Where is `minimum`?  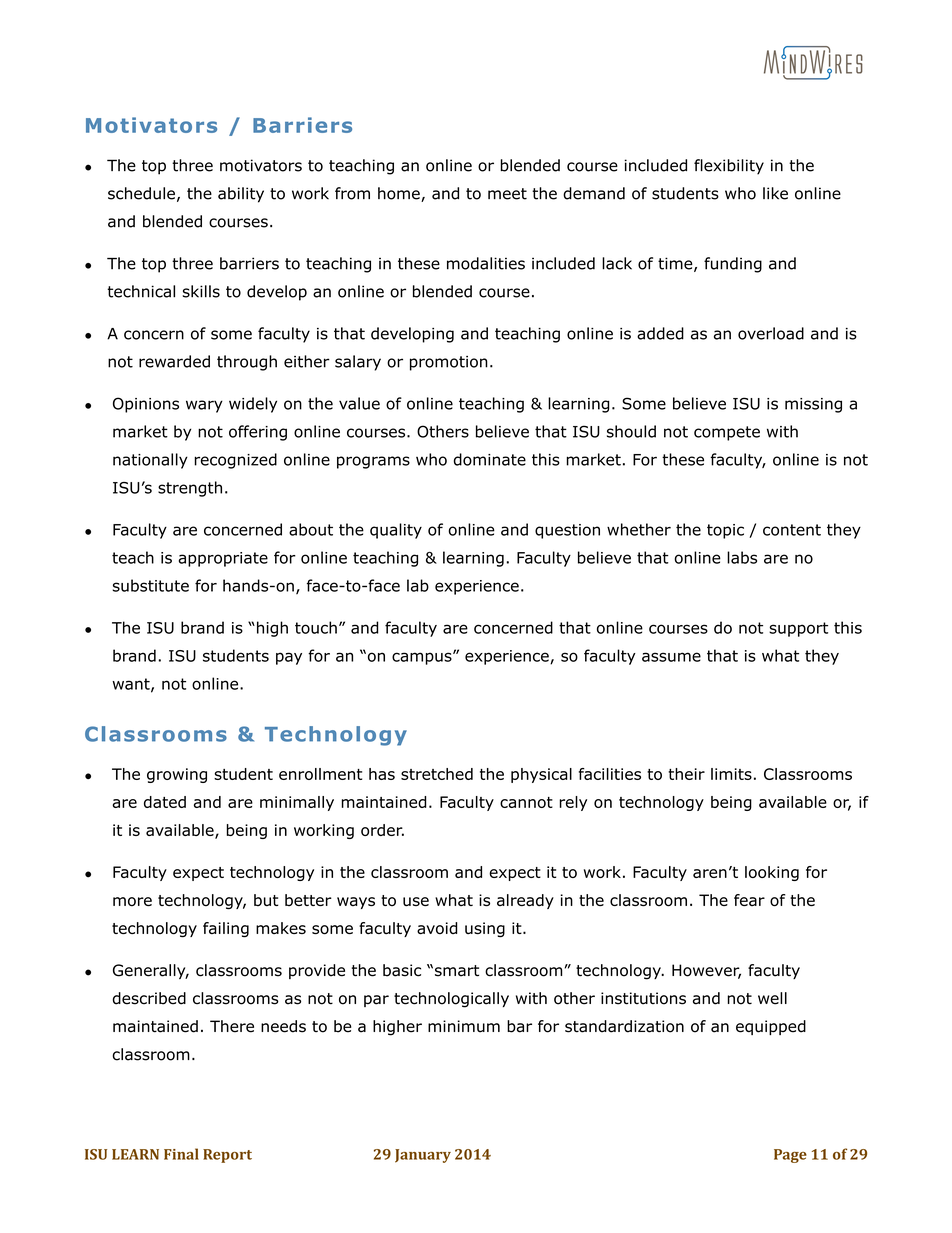 minimum is located at coordinates (464, 1026).
